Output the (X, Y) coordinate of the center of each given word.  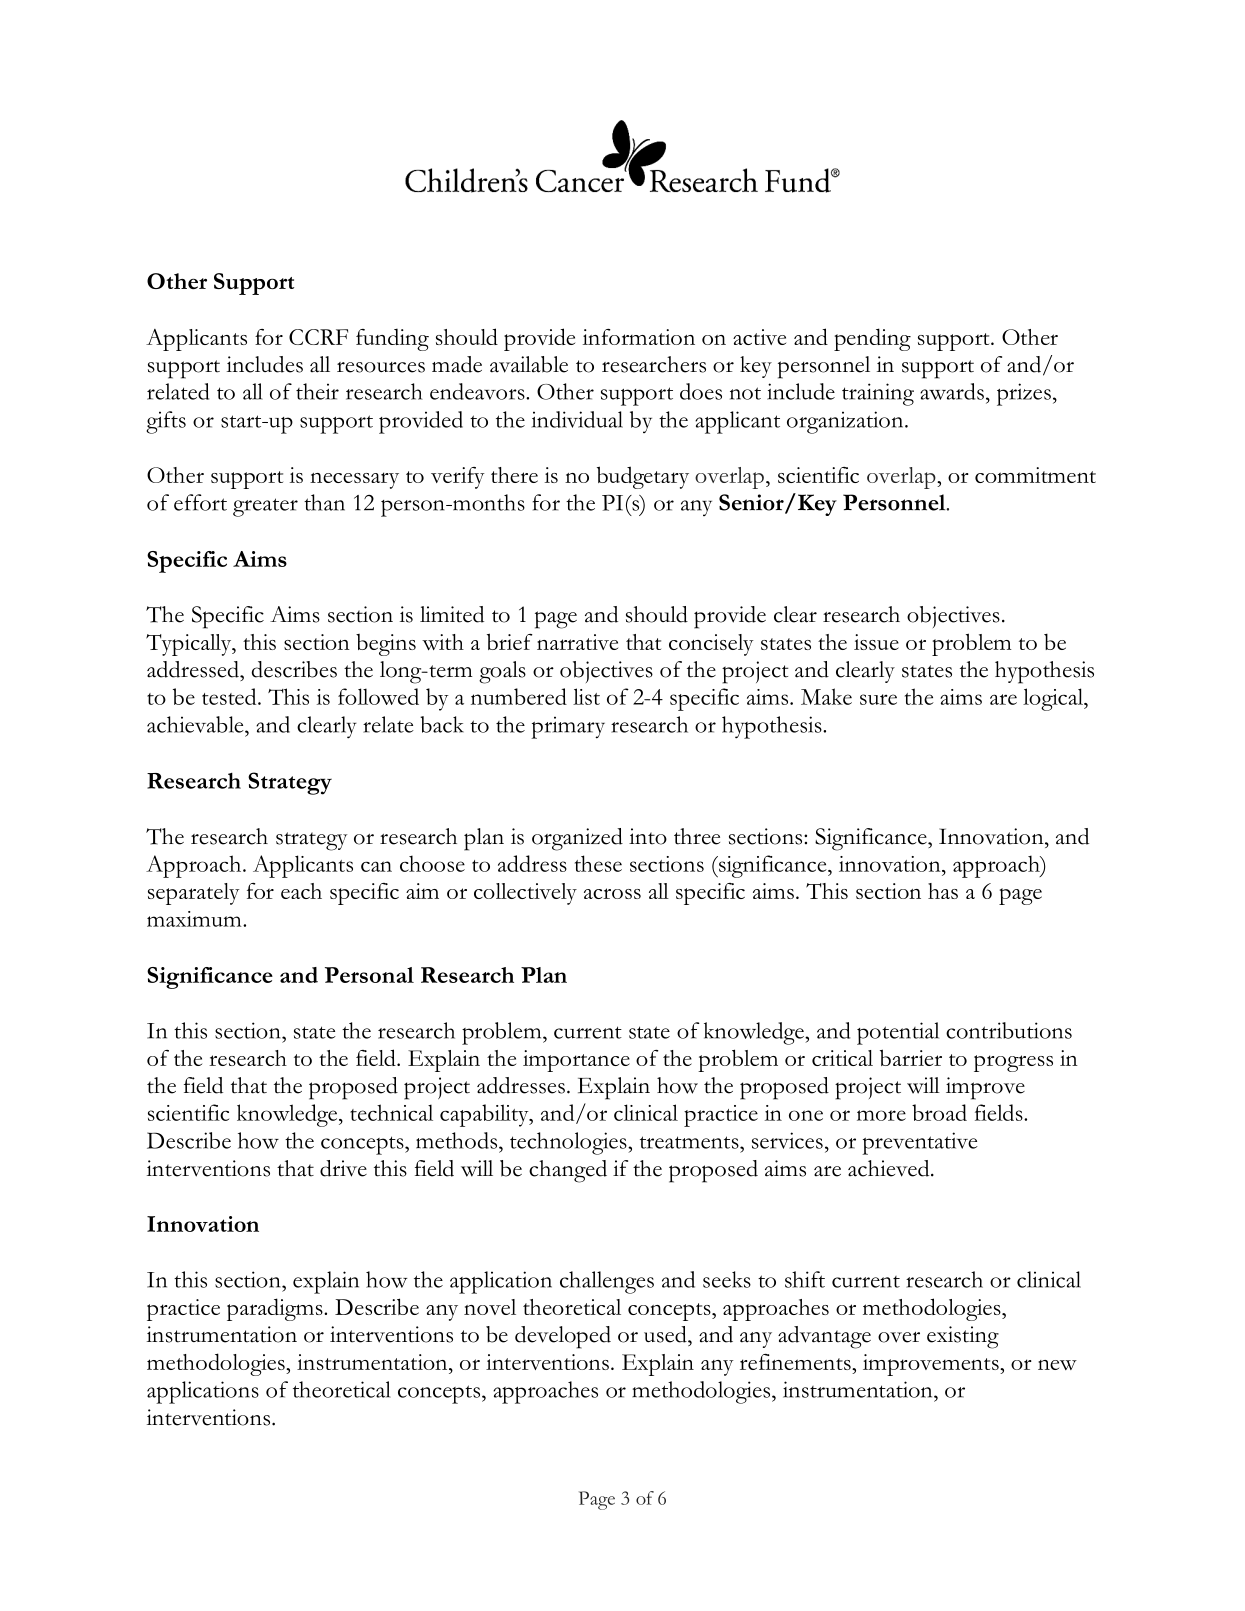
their (317, 391)
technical (391, 1112)
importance (576, 1061)
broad (939, 1112)
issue (876, 642)
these (598, 863)
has (943, 891)
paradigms (276, 1309)
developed (563, 1337)
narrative (577, 642)
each (301, 891)
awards (952, 391)
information (639, 337)
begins (386, 645)
